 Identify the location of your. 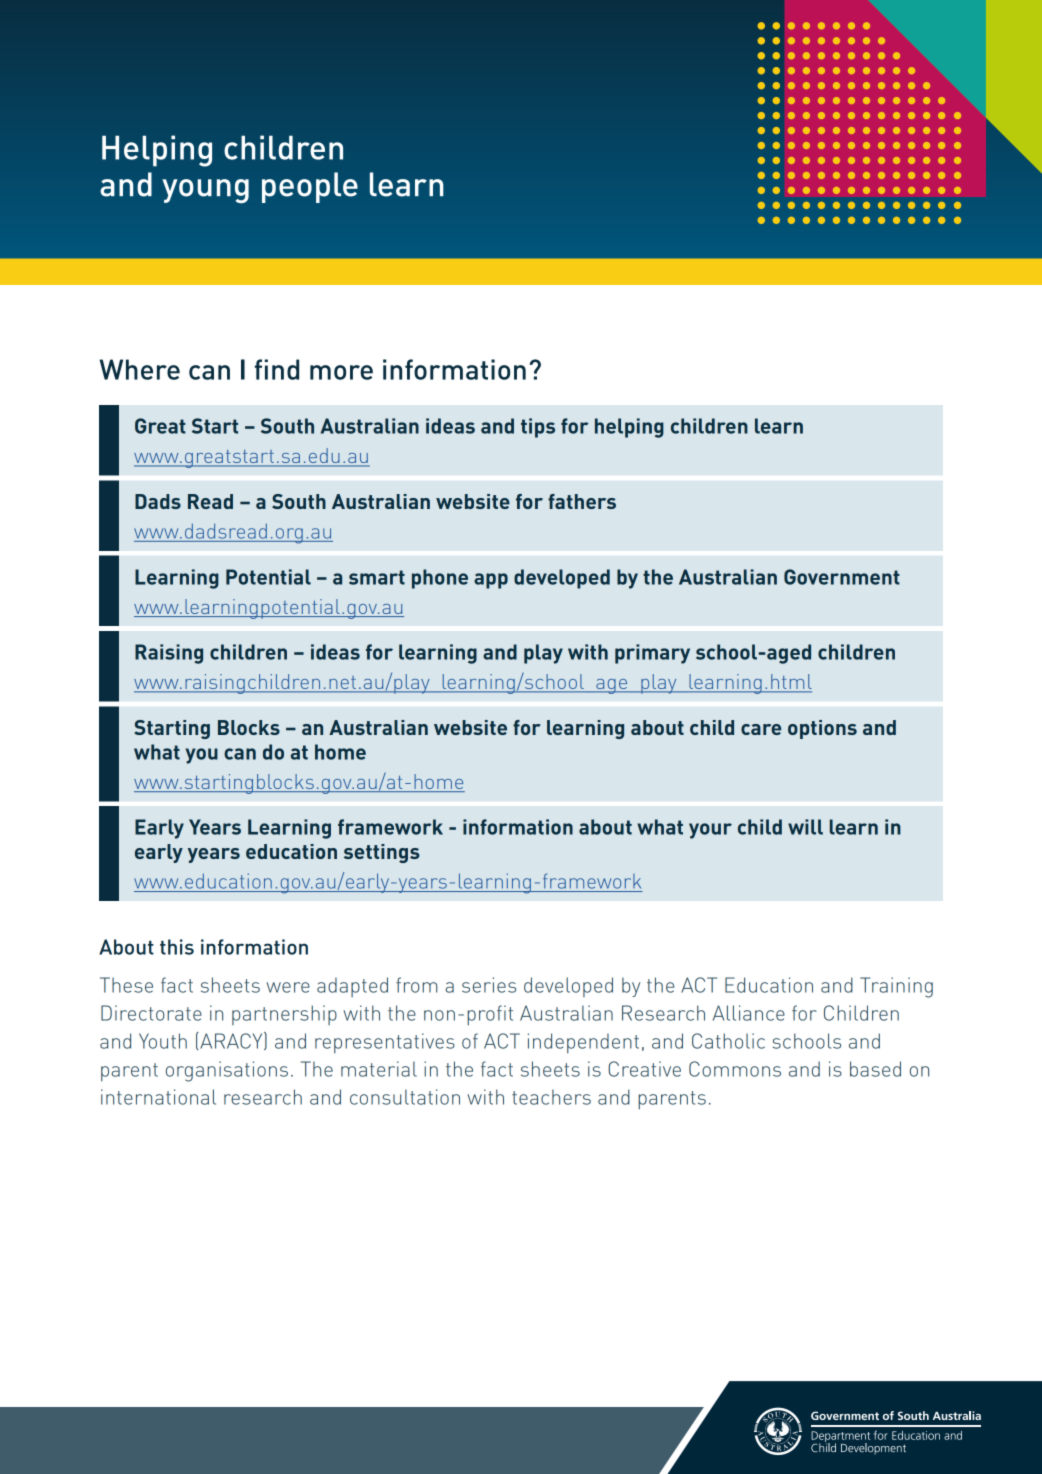
(710, 831).
